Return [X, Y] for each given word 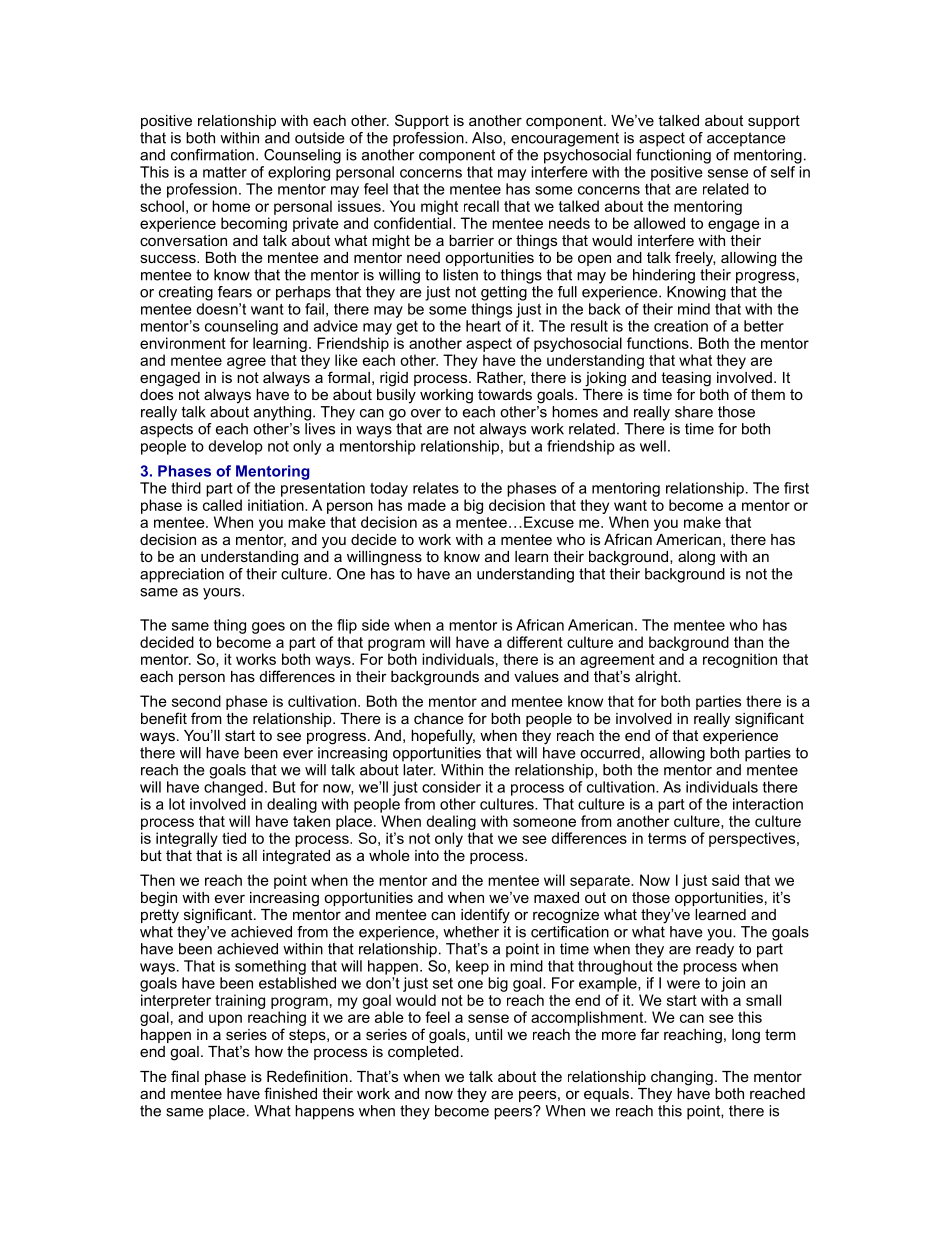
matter [225, 172]
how [269, 1051]
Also [488, 138]
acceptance [746, 139]
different [535, 642]
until [488, 1034]
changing [682, 1078]
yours [223, 594]
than [748, 642]
